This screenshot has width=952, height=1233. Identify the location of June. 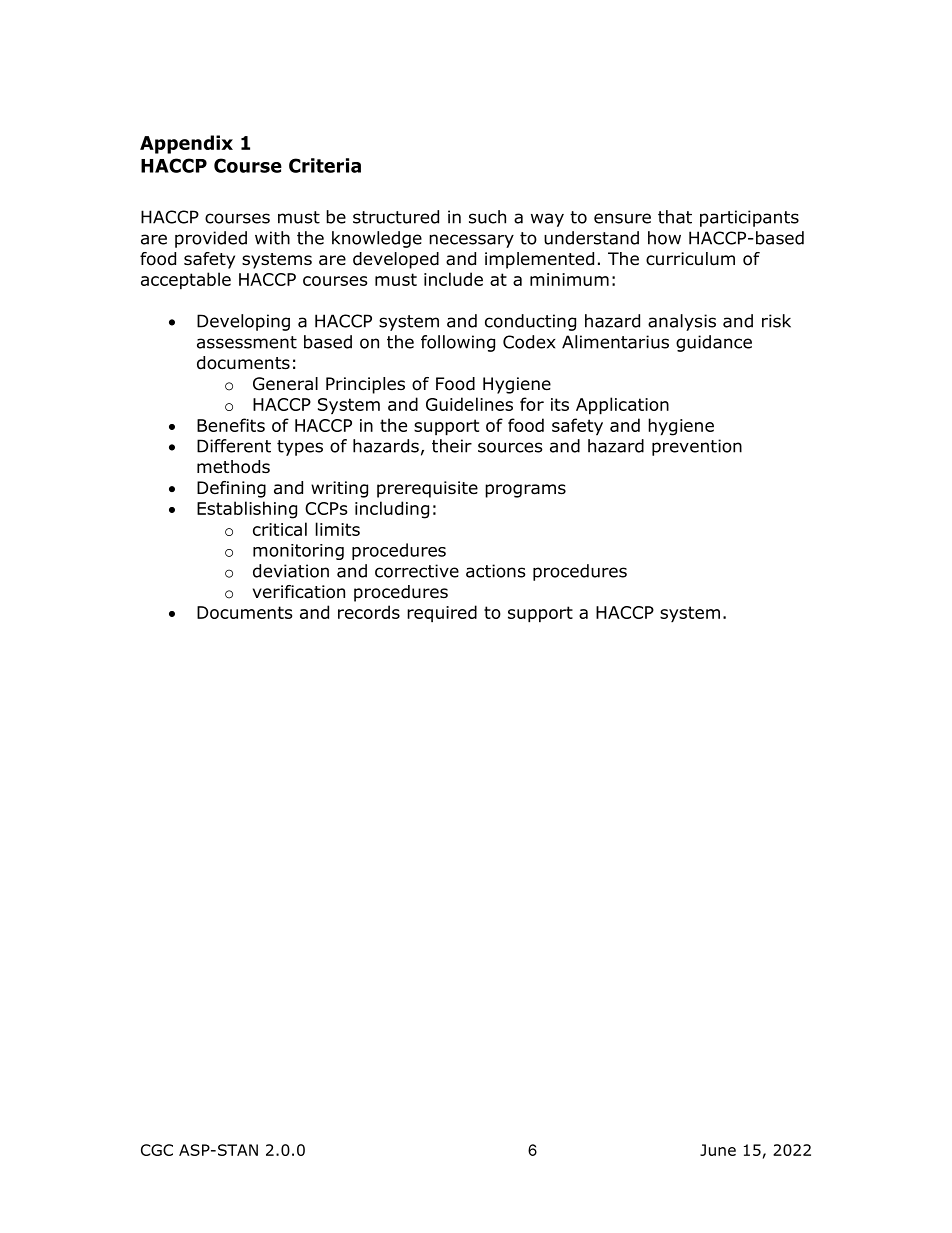
(718, 1150).
